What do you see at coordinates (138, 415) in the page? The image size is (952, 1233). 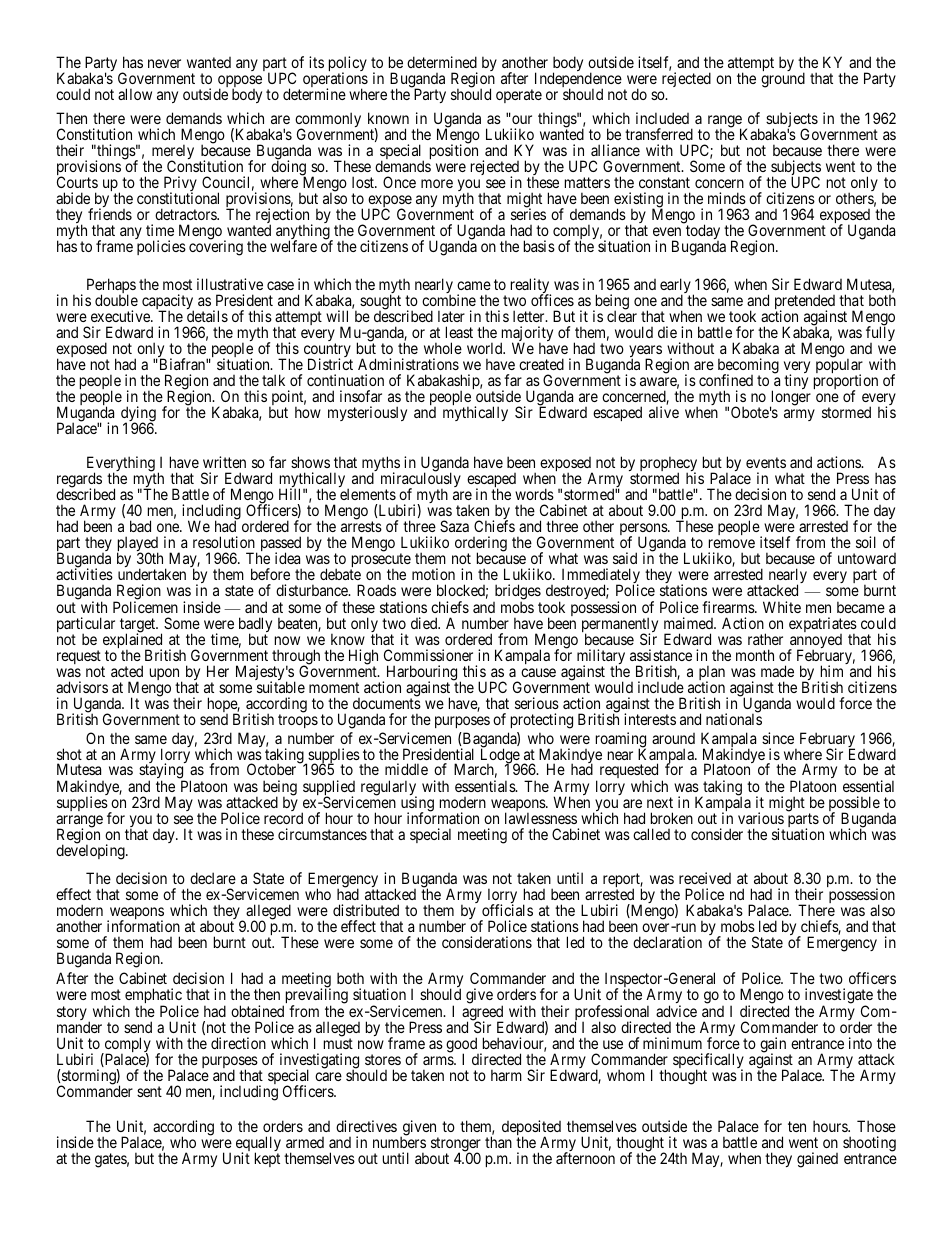 I see `dying` at bounding box center [138, 415].
